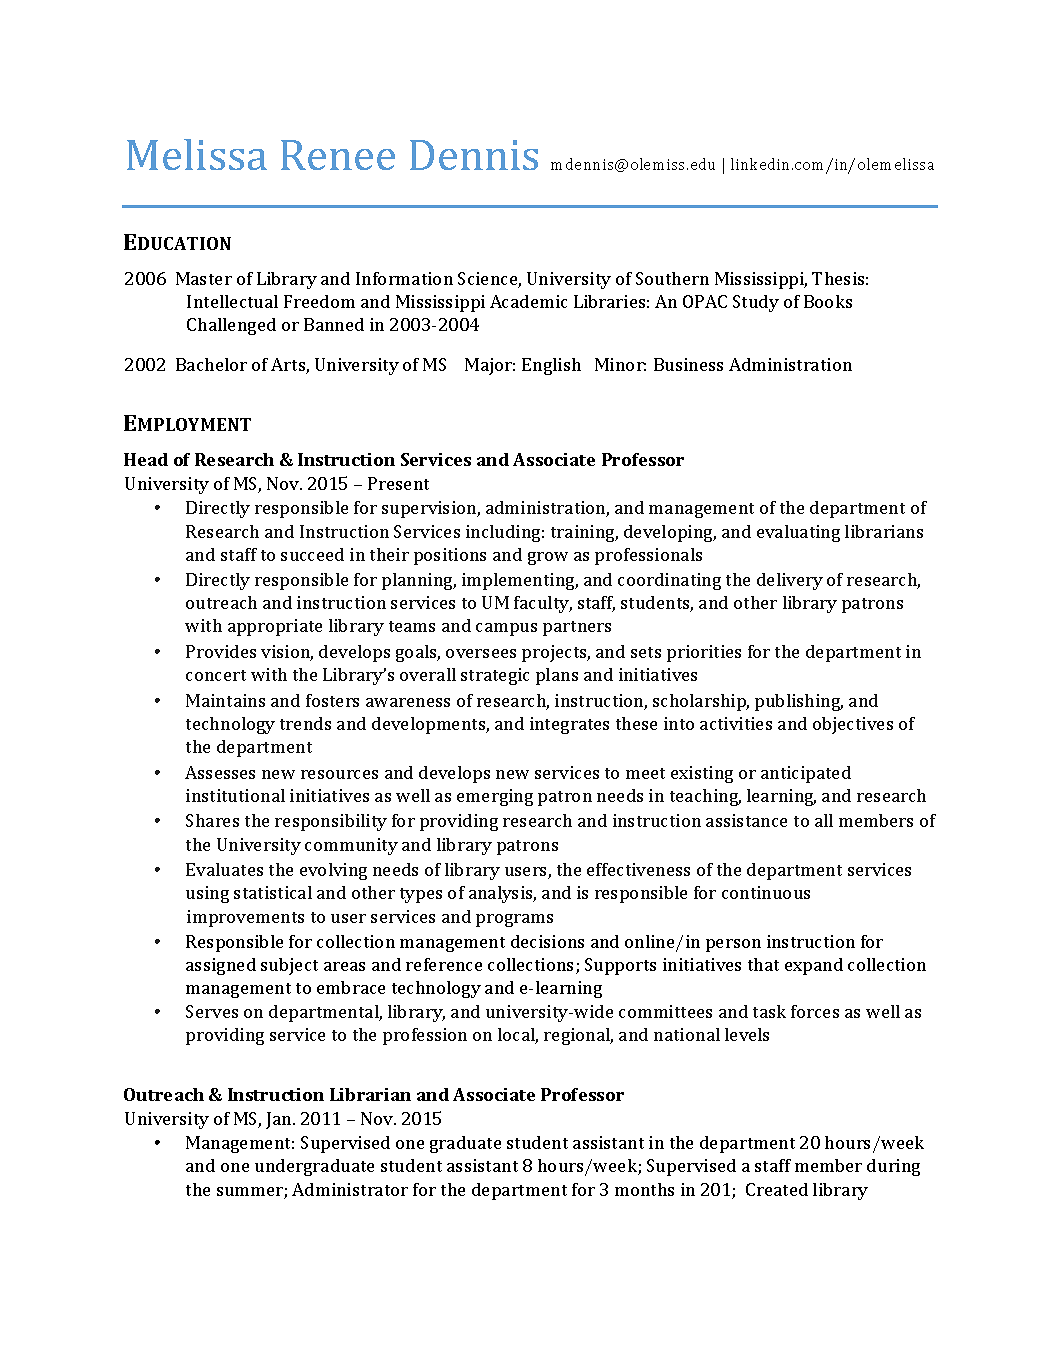 Image resolution: width=1059 pixels, height=1370 pixels. I want to click on programs, so click(514, 920).
